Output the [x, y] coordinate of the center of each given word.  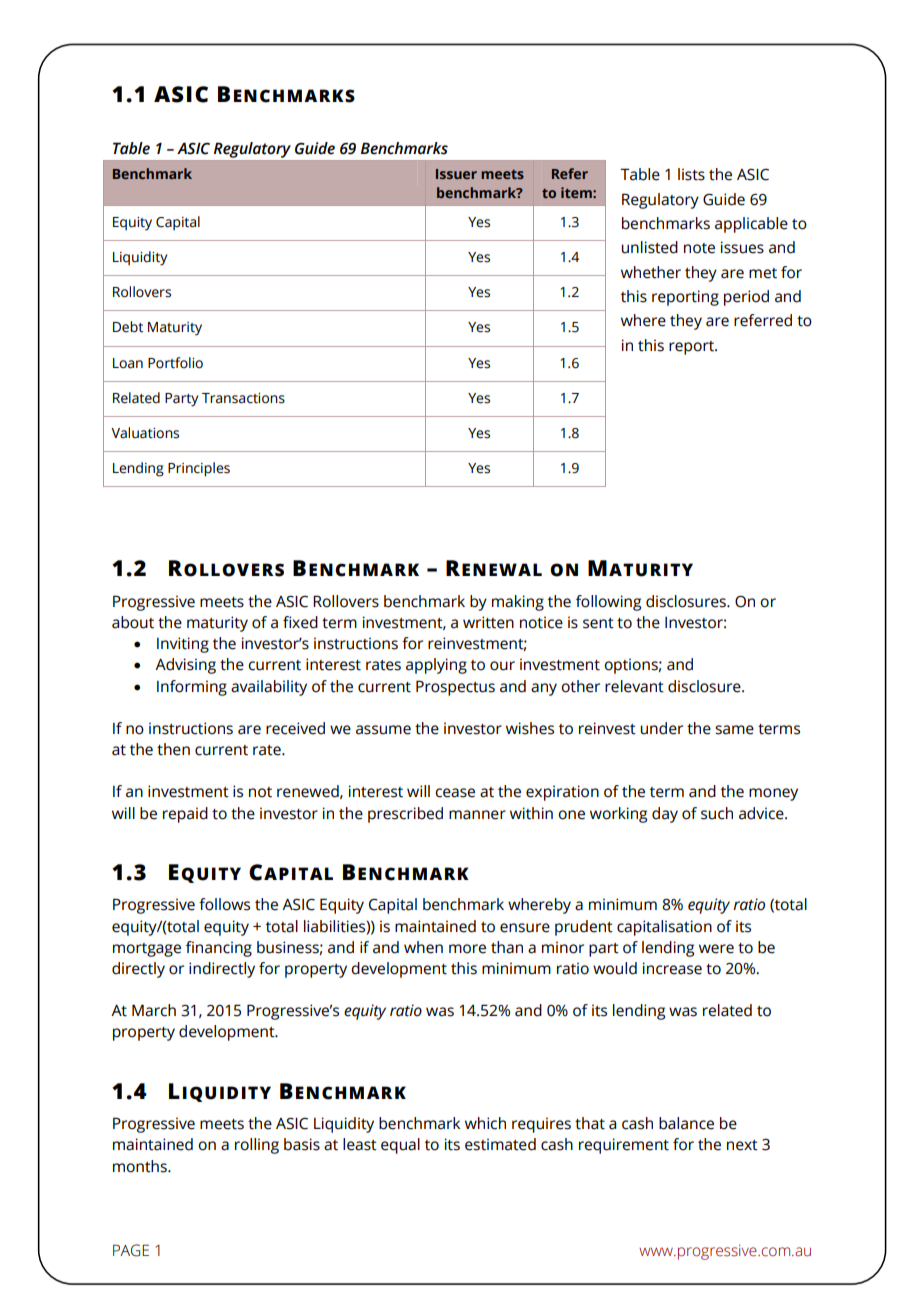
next [742, 1145]
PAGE [131, 1250]
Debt [128, 327]
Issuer [456, 174]
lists [691, 174]
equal [400, 1146]
